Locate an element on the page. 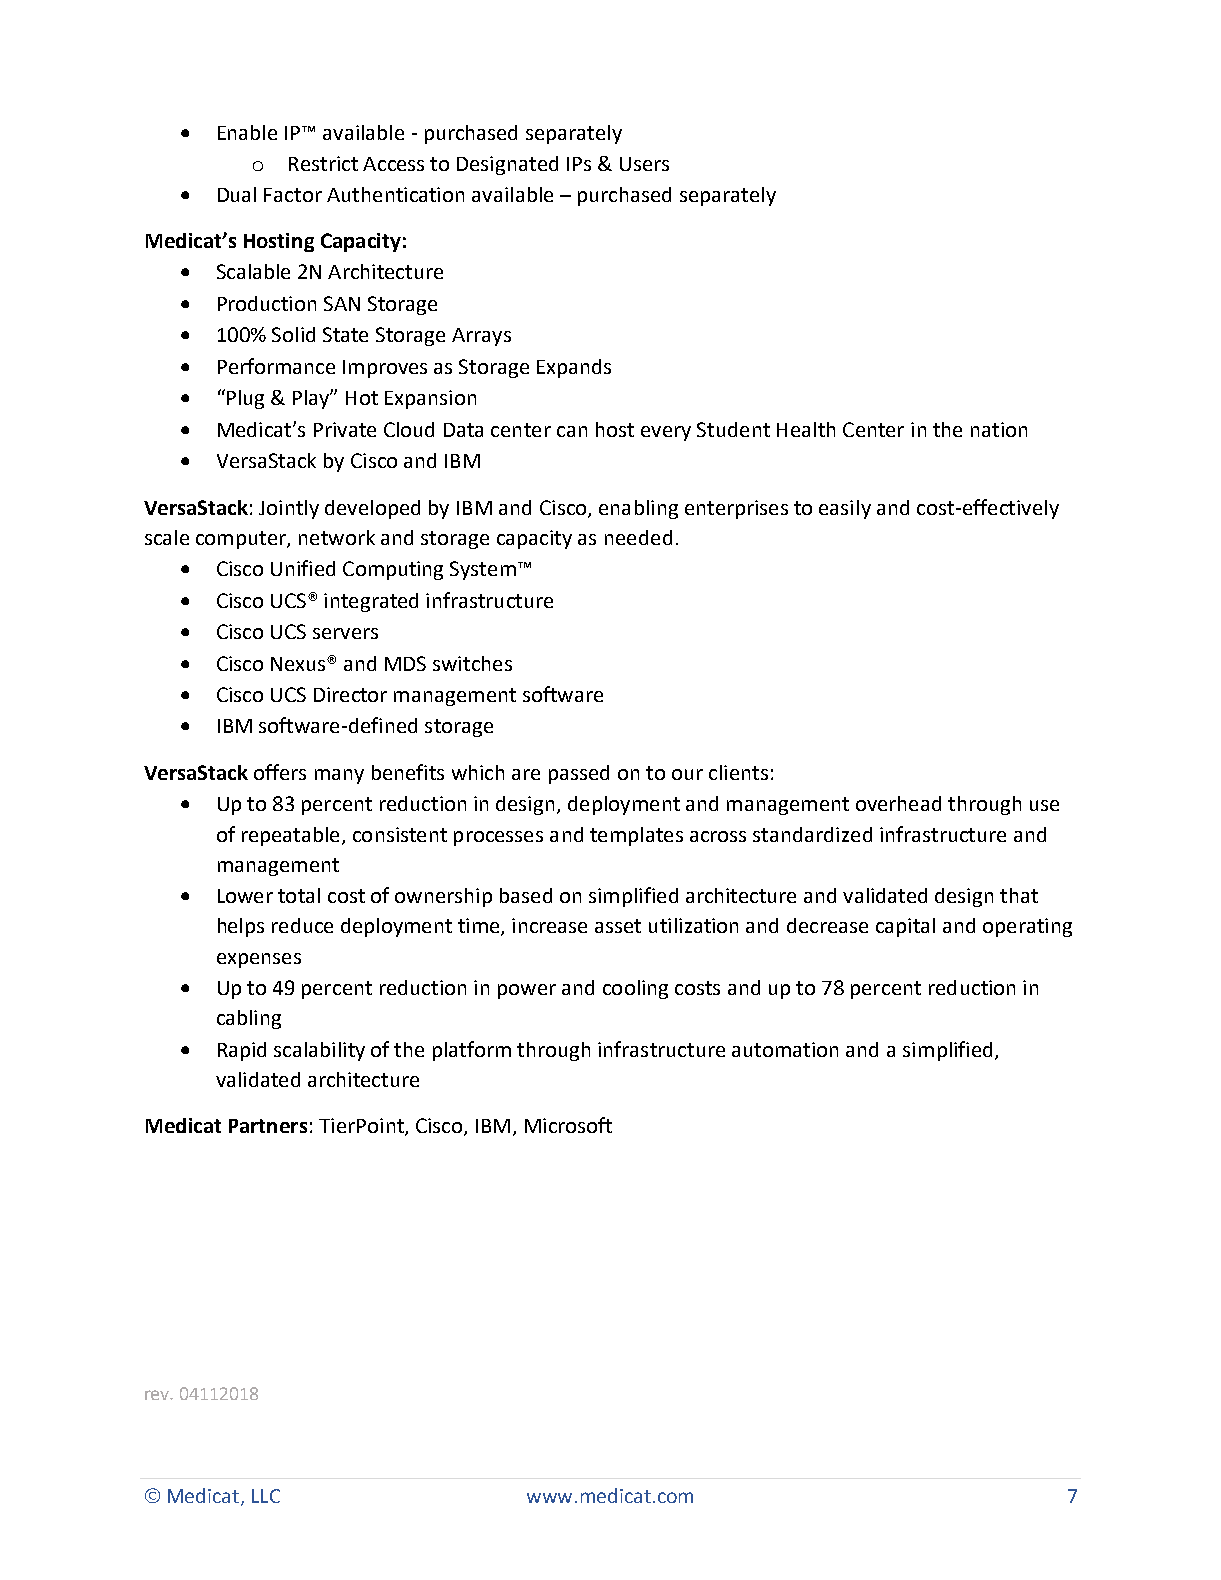  Users is located at coordinates (644, 164).
